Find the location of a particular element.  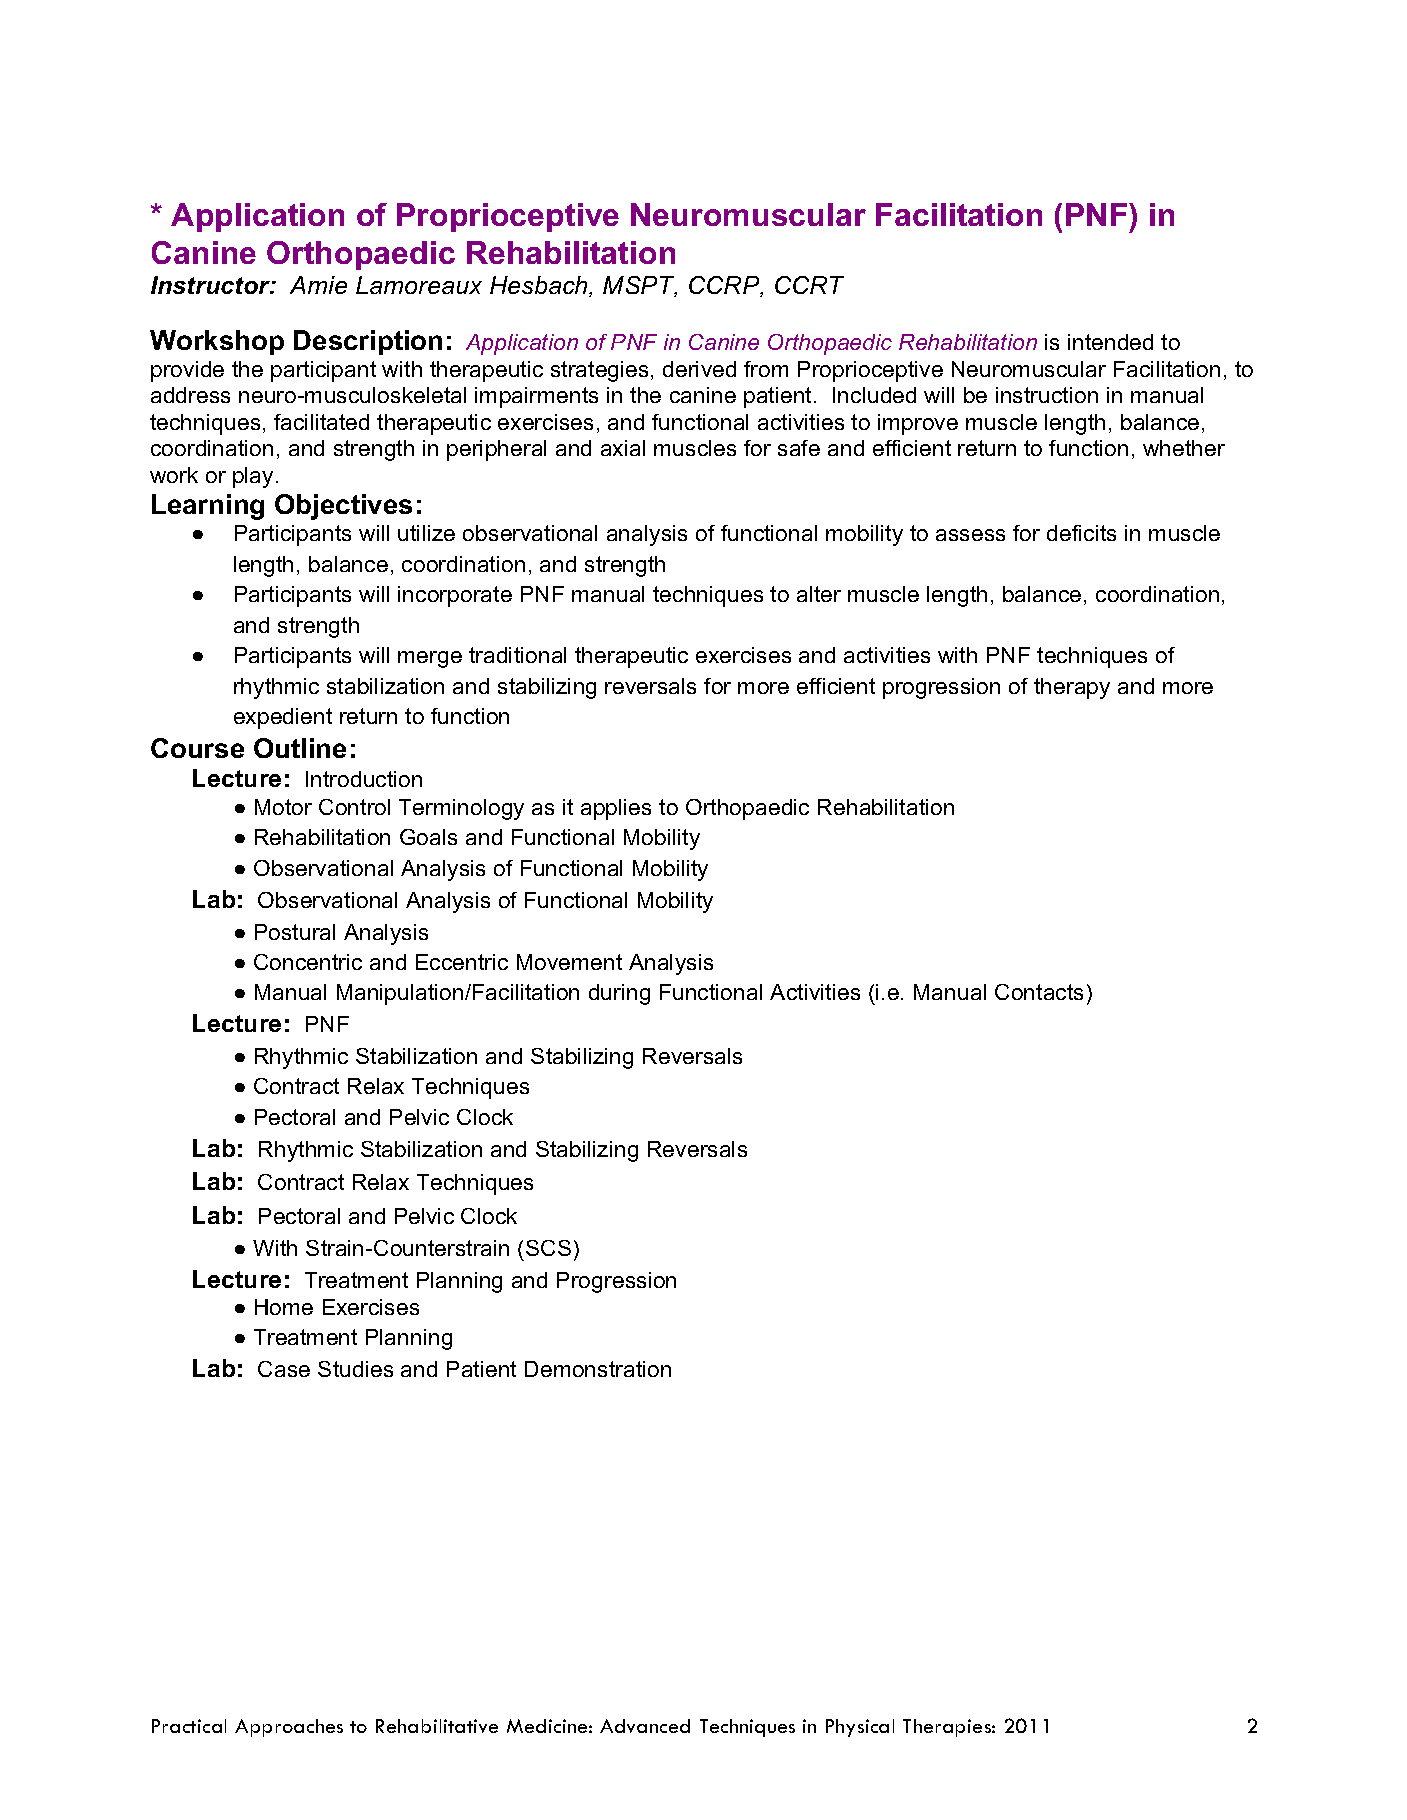

SCS is located at coordinates (548, 1248).
